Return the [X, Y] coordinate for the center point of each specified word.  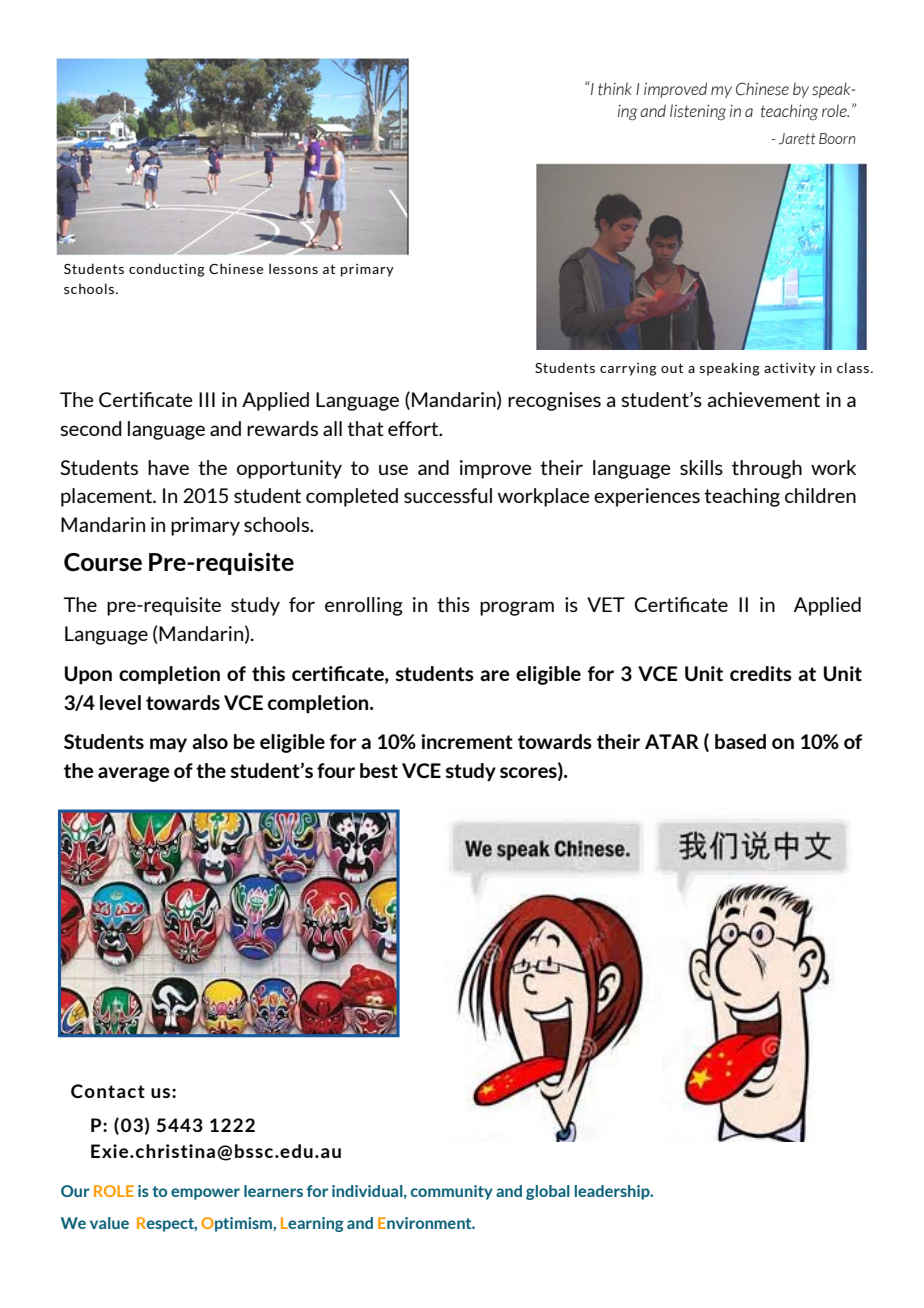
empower [205, 1194]
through [767, 469]
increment [467, 741]
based [740, 741]
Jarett [797, 139]
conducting [167, 270]
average [134, 774]
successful [448, 495]
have [168, 467]
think [615, 89]
